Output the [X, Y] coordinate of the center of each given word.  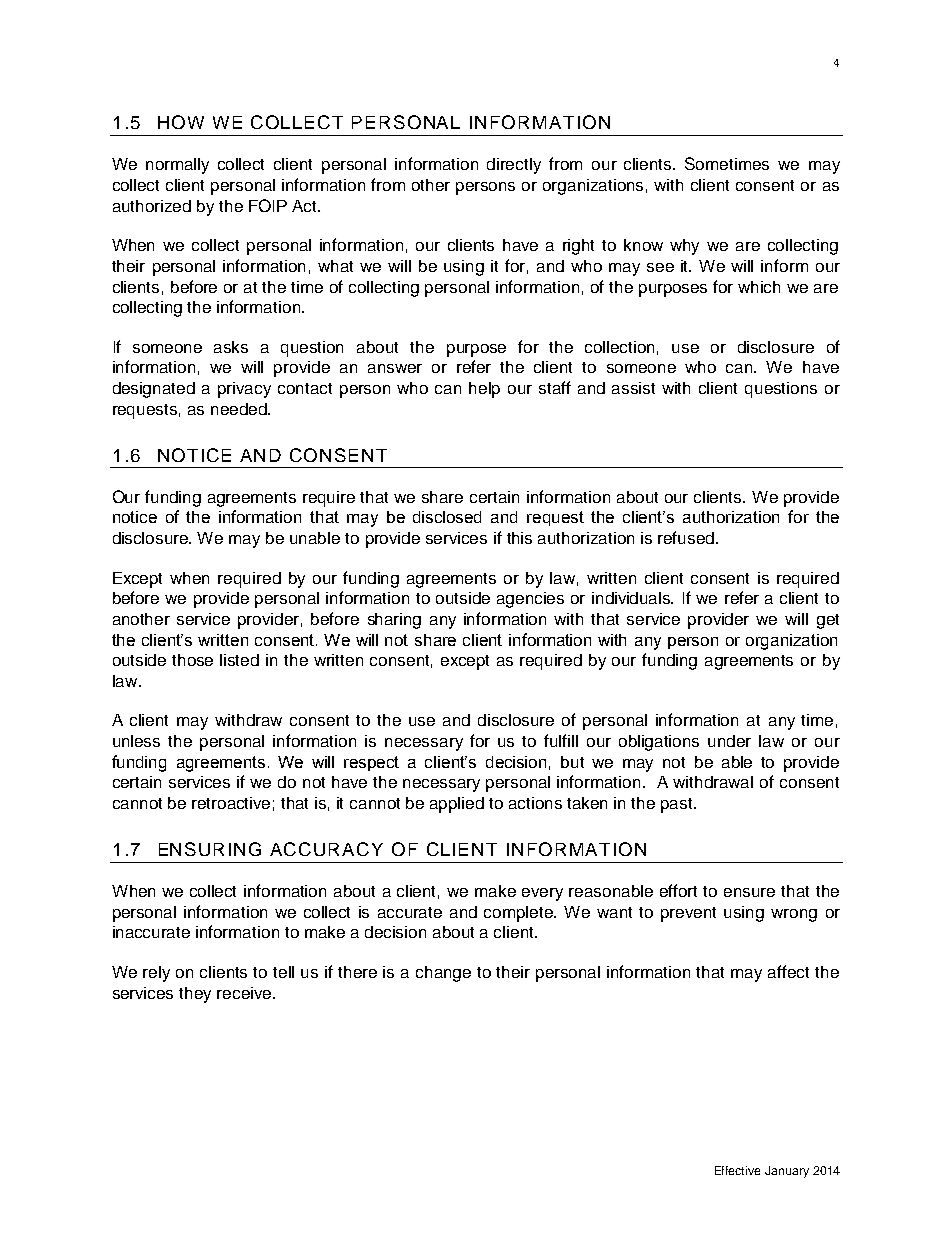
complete [520, 914]
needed [240, 409]
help [484, 390]
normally [177, 166]
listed [239, 660]
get [828, 621]
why [684, 247]
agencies [530, 600]
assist [633, 388]
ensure [749, 892]
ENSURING [210, 849]
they [195, 995]
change [443, 974]
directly [514, 166]
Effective [737, 1170]
